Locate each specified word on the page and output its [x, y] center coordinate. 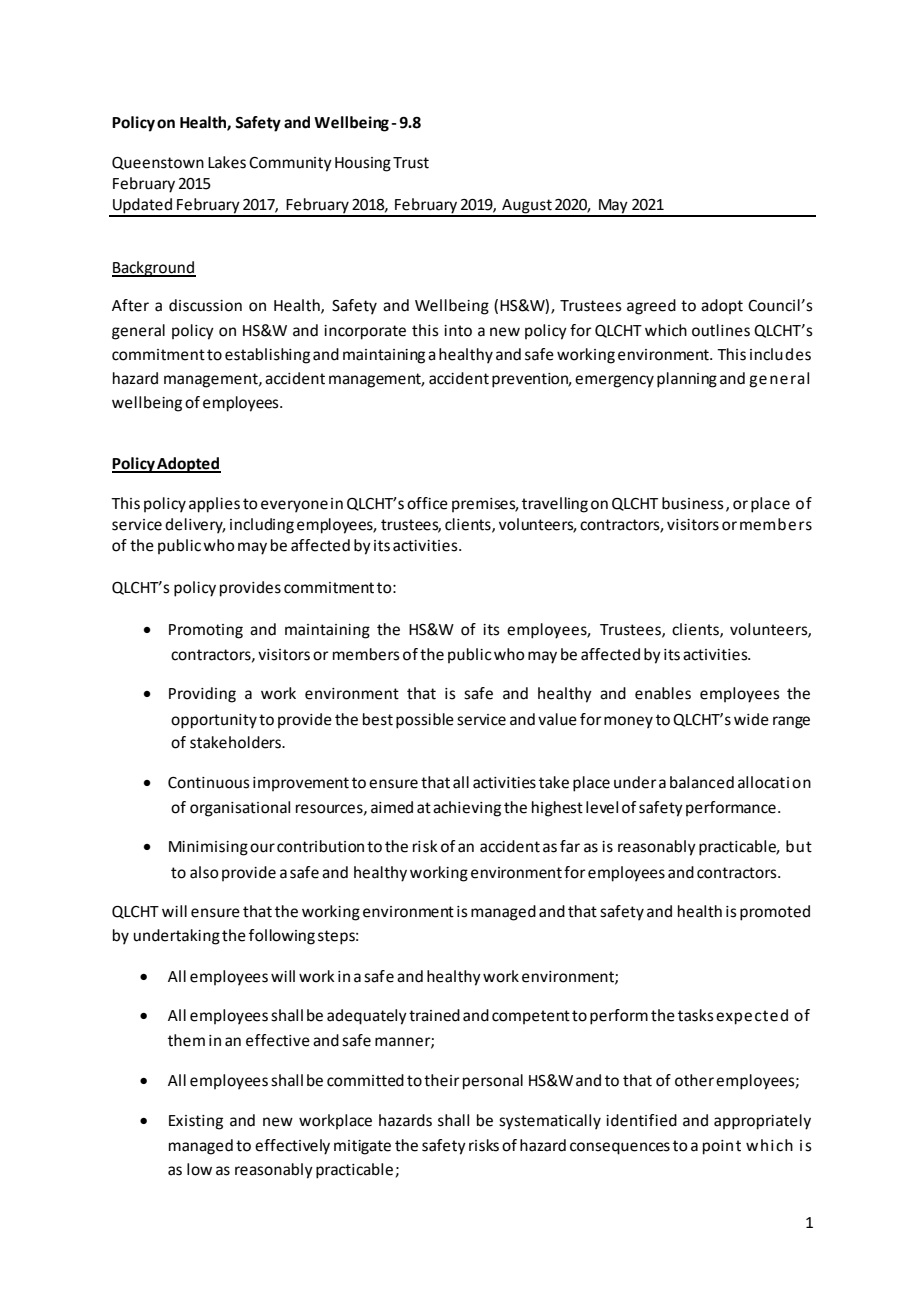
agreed [651, 307]
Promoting [206, 631]
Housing [363, 164]
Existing [196, 1122]
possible [425, 721]
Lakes [227, 162]
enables [663, 693]
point [722, 1147]
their [442, 1080]
